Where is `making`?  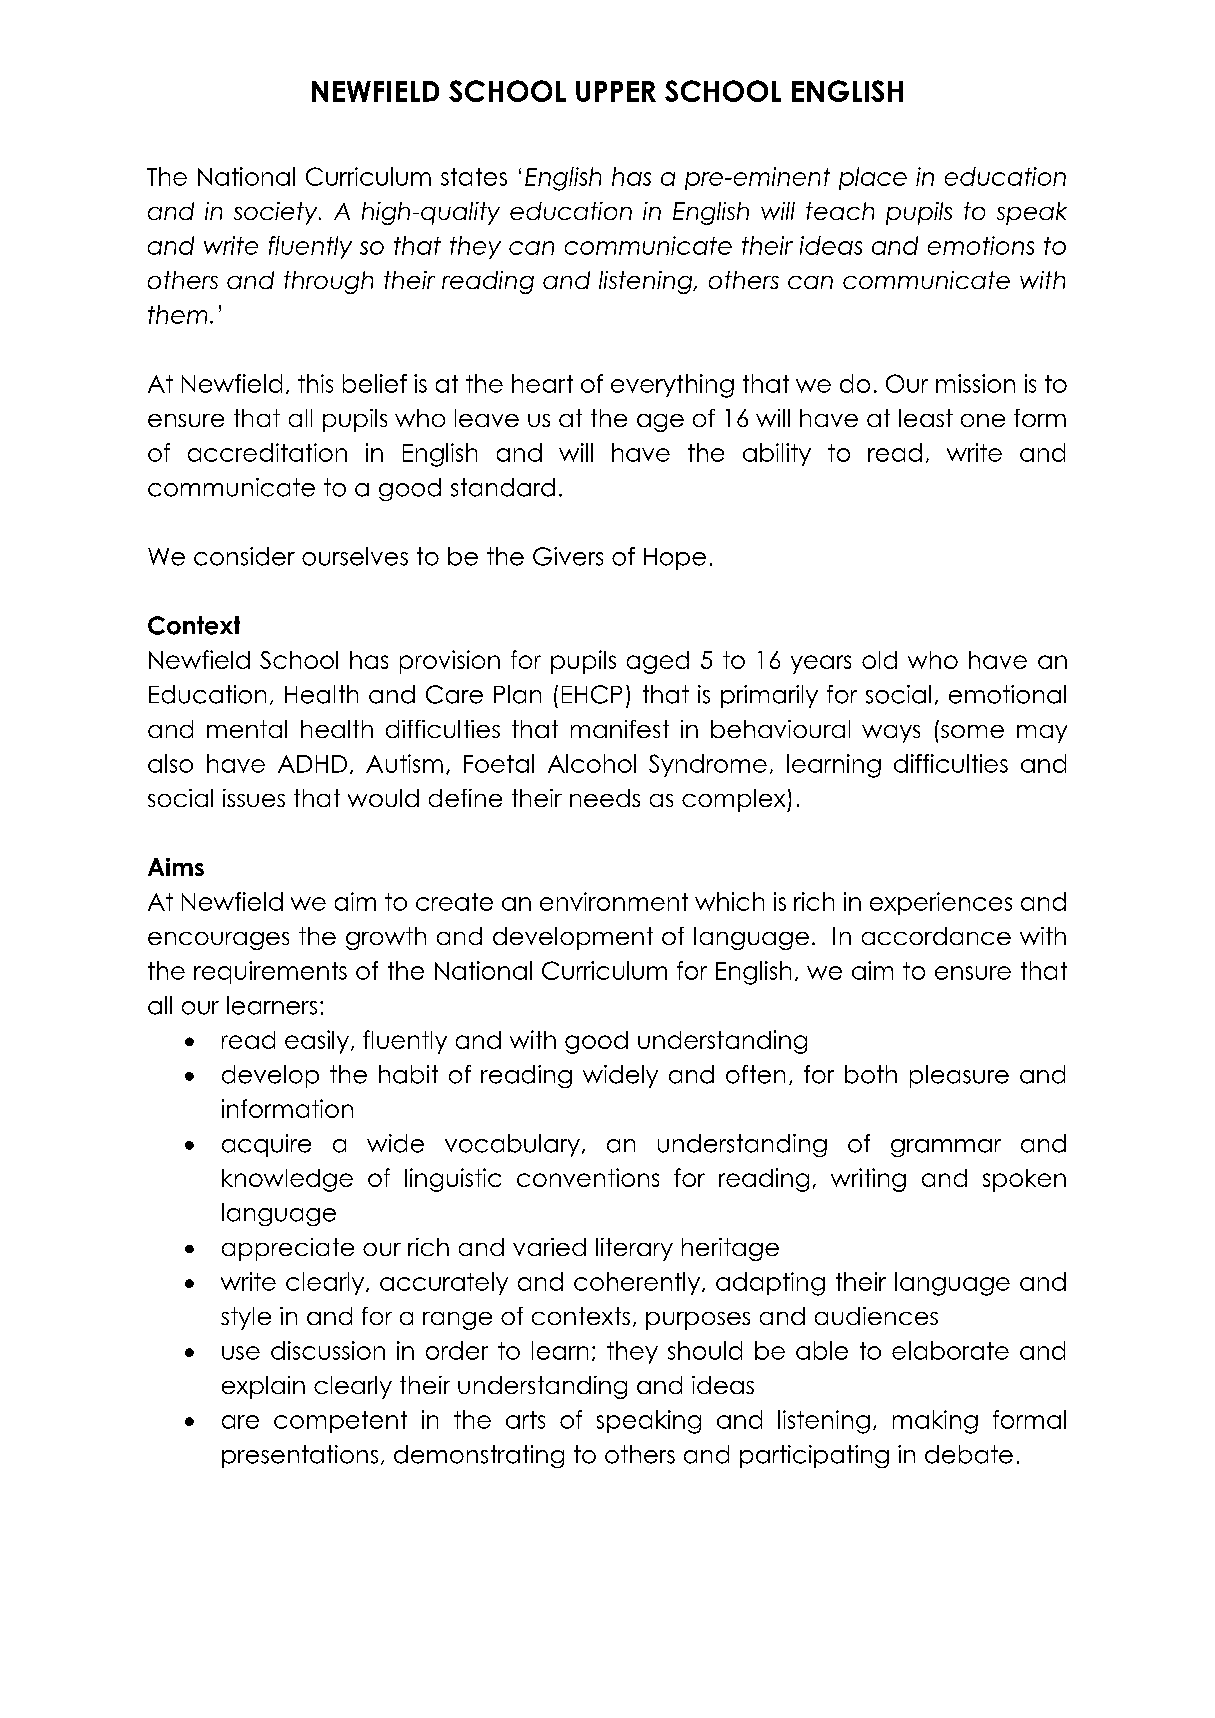
making is located at coordinates (935, 1422).
